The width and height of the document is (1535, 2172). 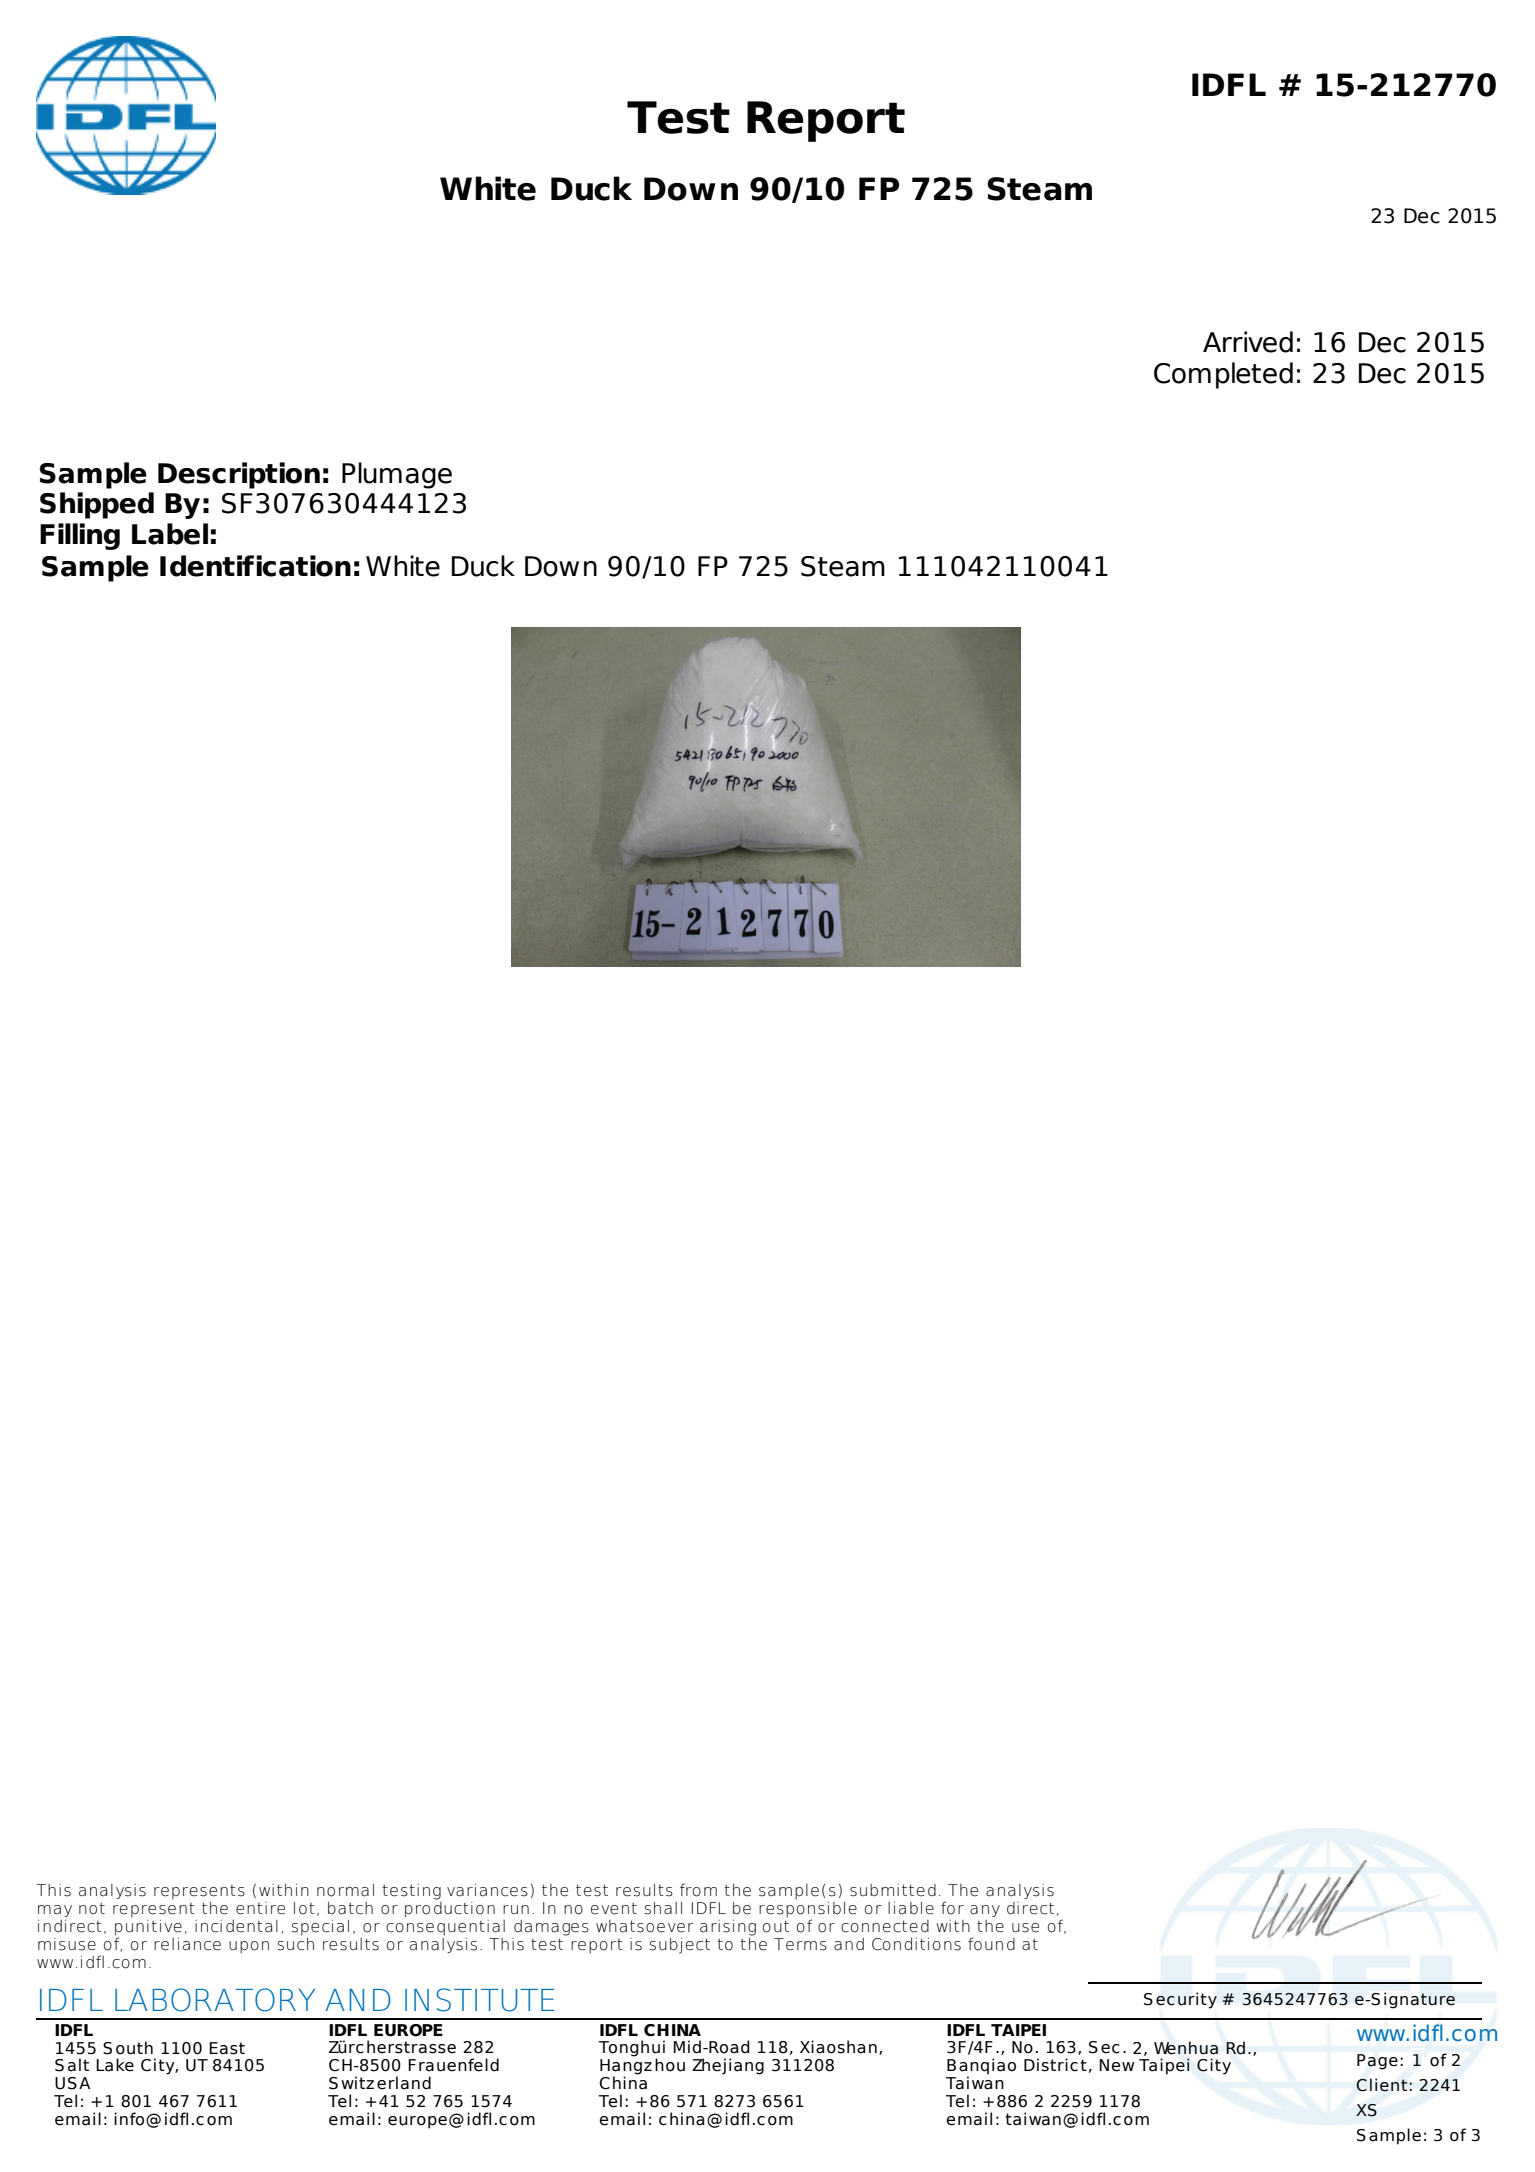 I want to click on Zhejiang, so click(x=728, y=2066).
